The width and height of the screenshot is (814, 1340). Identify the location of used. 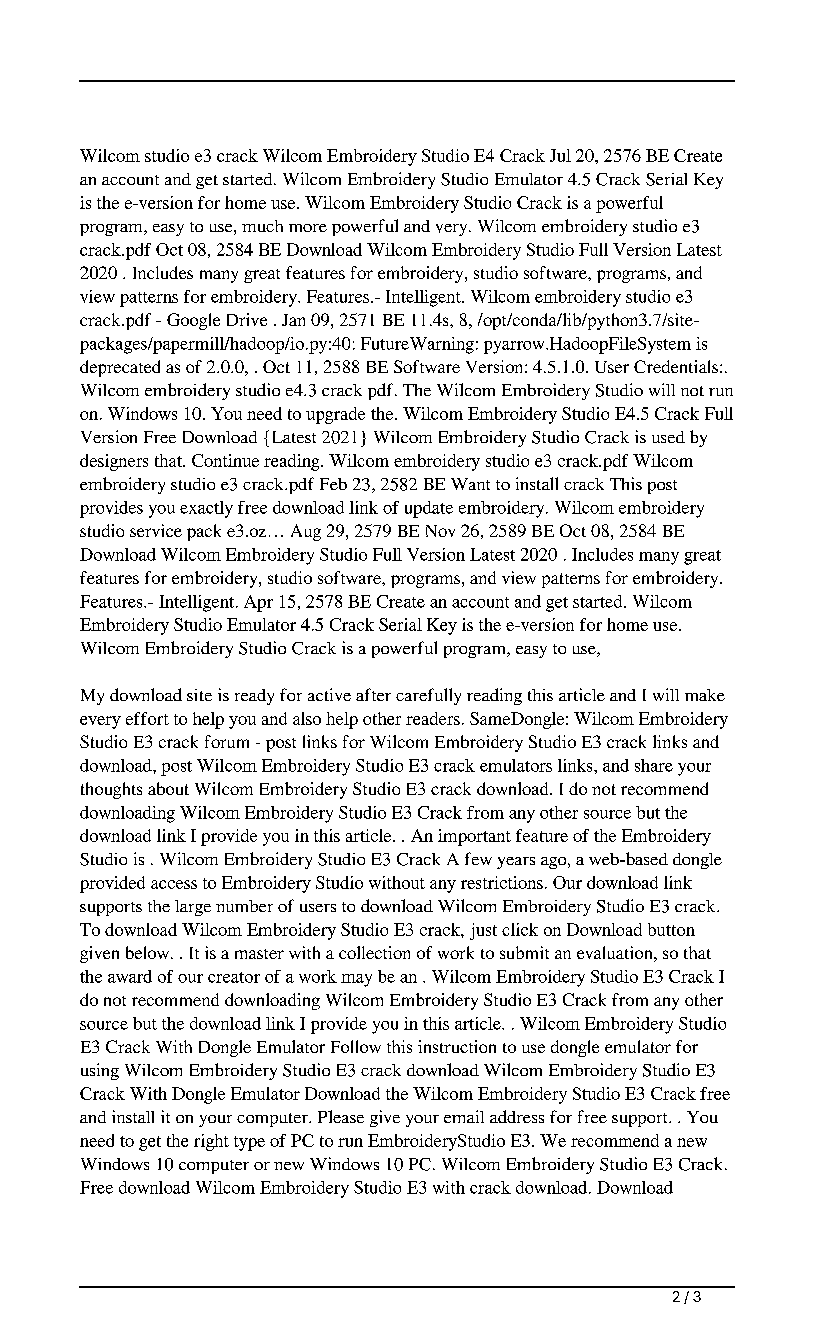
(668, 437).
